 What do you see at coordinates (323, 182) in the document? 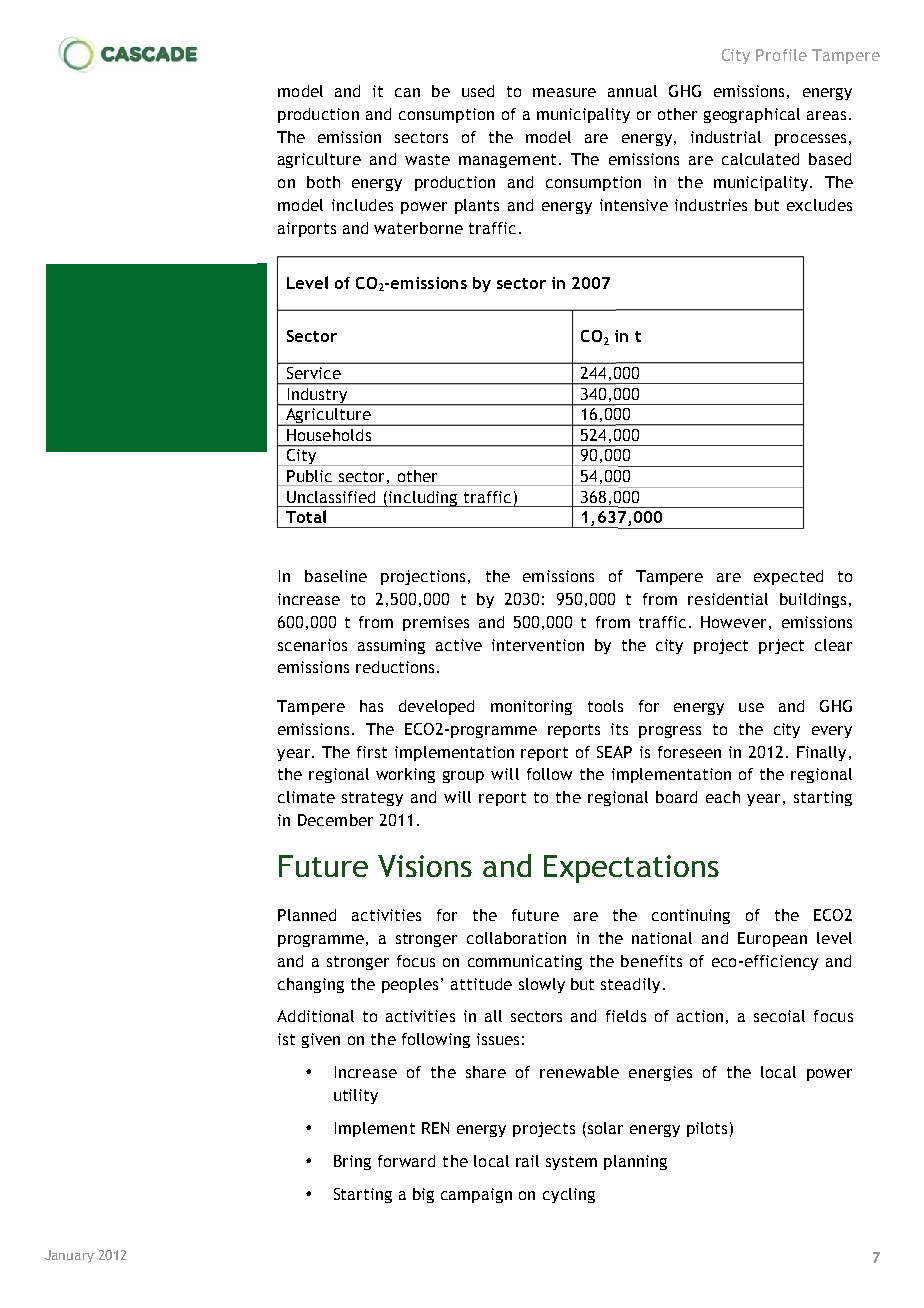
I see `both` at bounding box center [323, 182].
